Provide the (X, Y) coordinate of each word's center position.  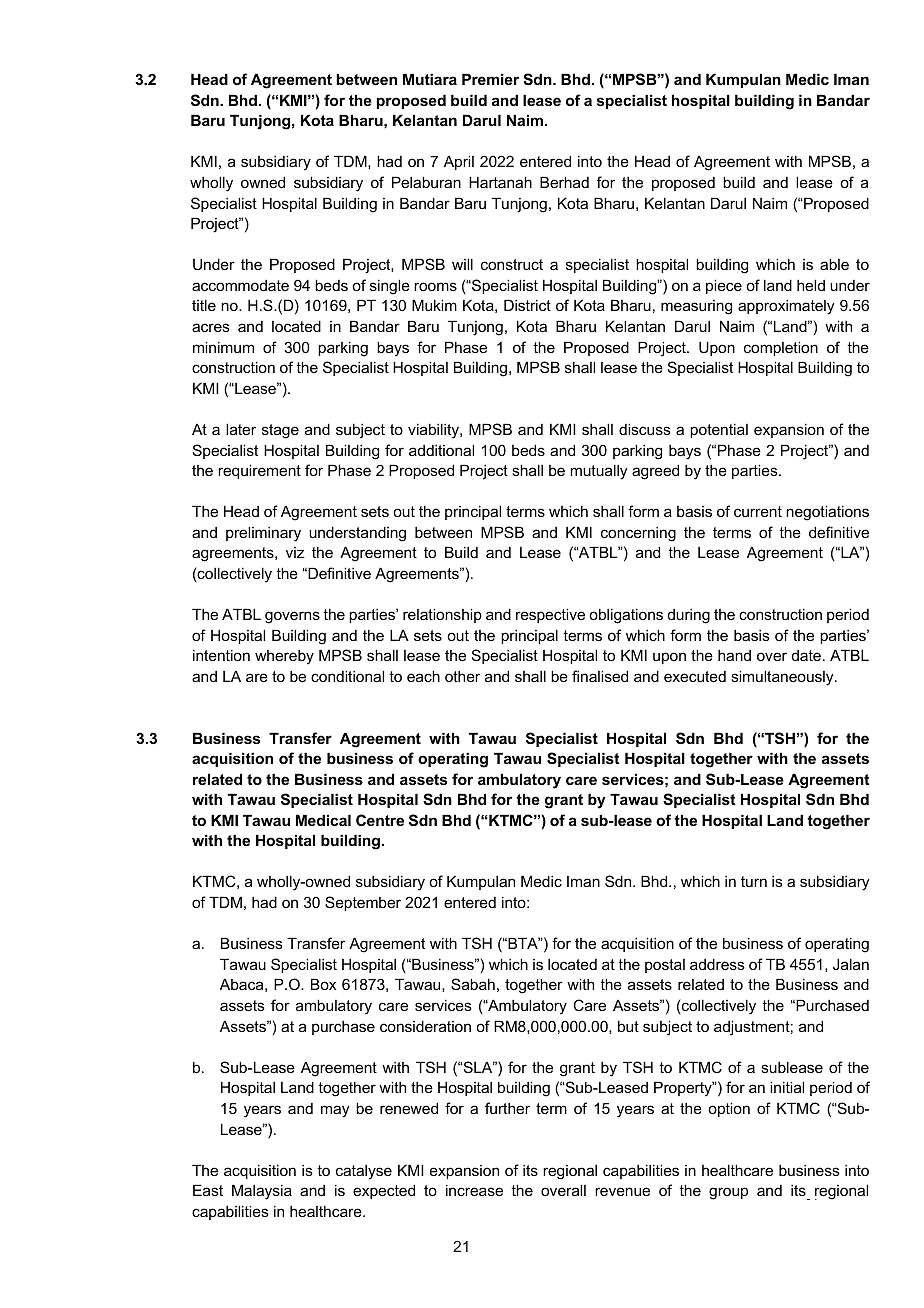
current (758, 511)
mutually (599, 472)
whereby (284, 657)
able (834, 264)
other (462, 676)
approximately (786, 307)
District (527, 305)
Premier (490, 79)
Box (323, 984)
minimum (223, 347)
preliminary (263, 534)
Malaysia (262, 1192)
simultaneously (783, 678)
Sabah (473, 984)
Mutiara (430, 79)
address (717, 964)
